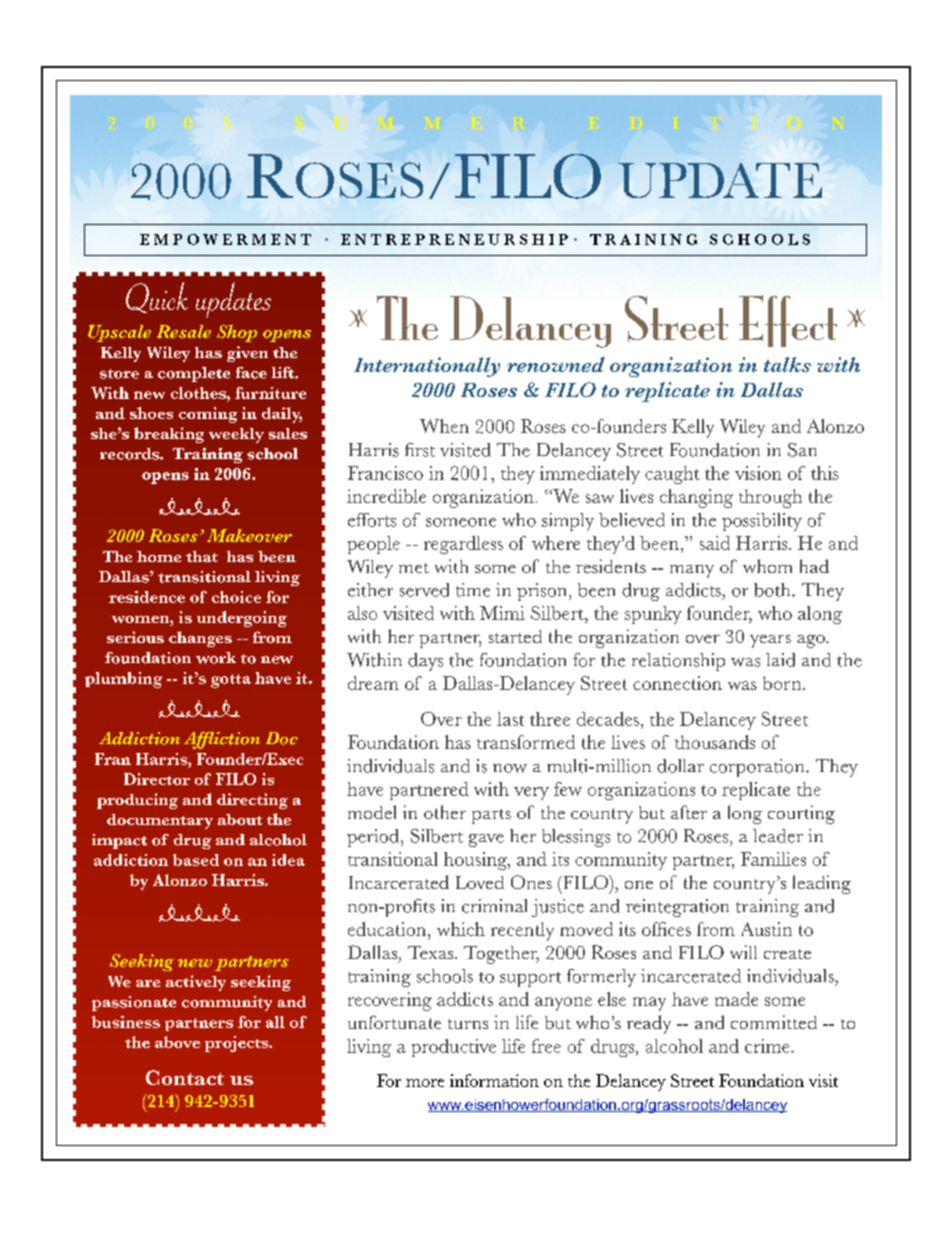  I want to click on undergoing, so click(242, 619).
